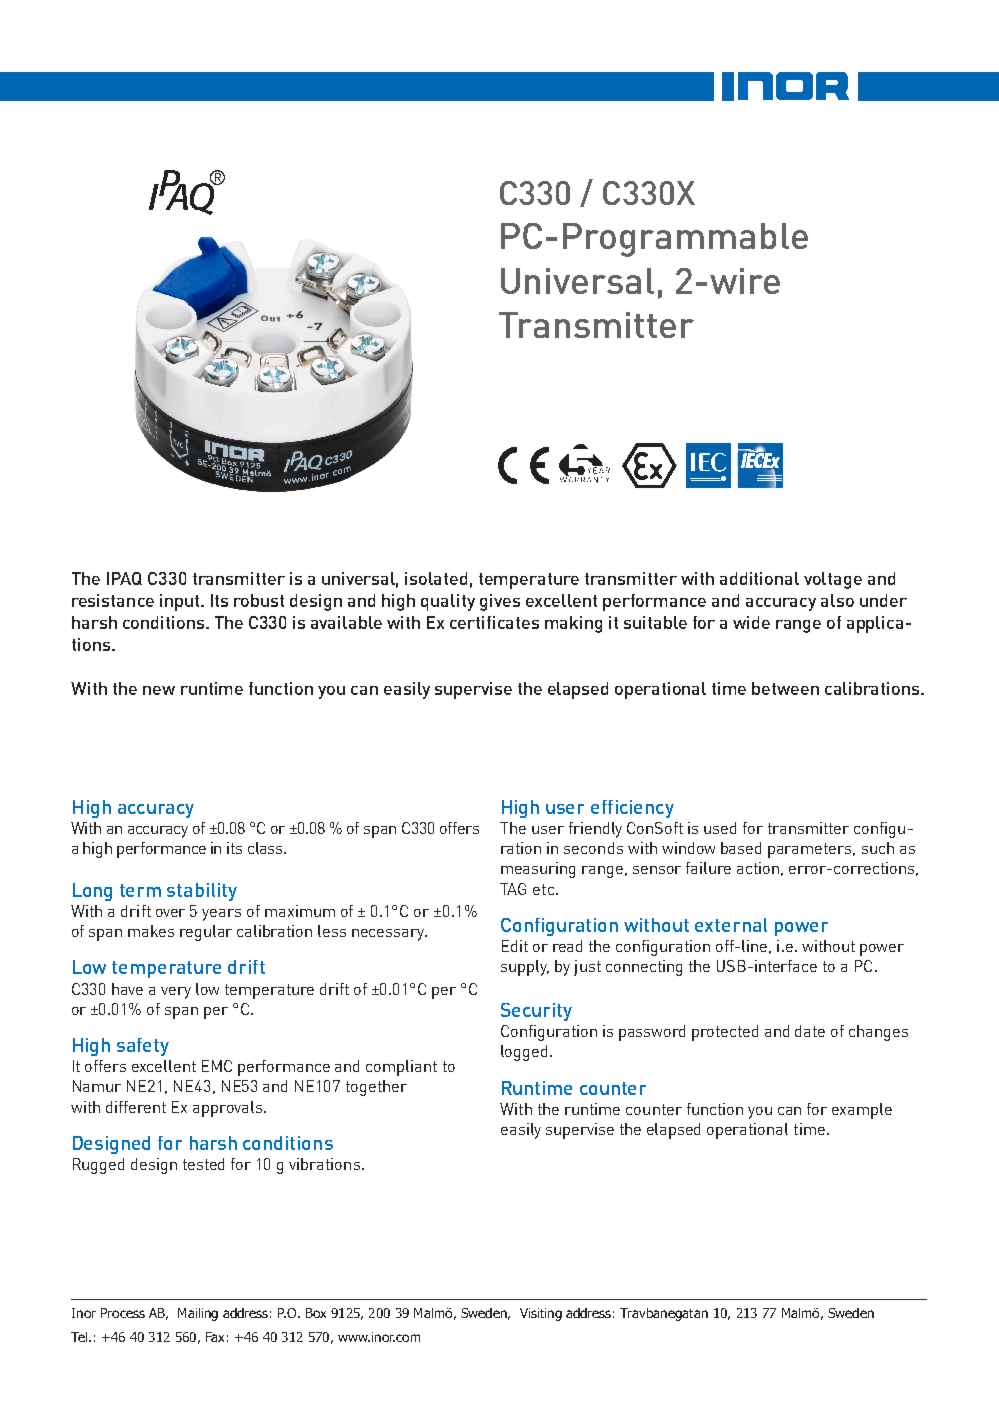  Describe the element at coordinates (731, 925) in the document. I see `external` at that location.
